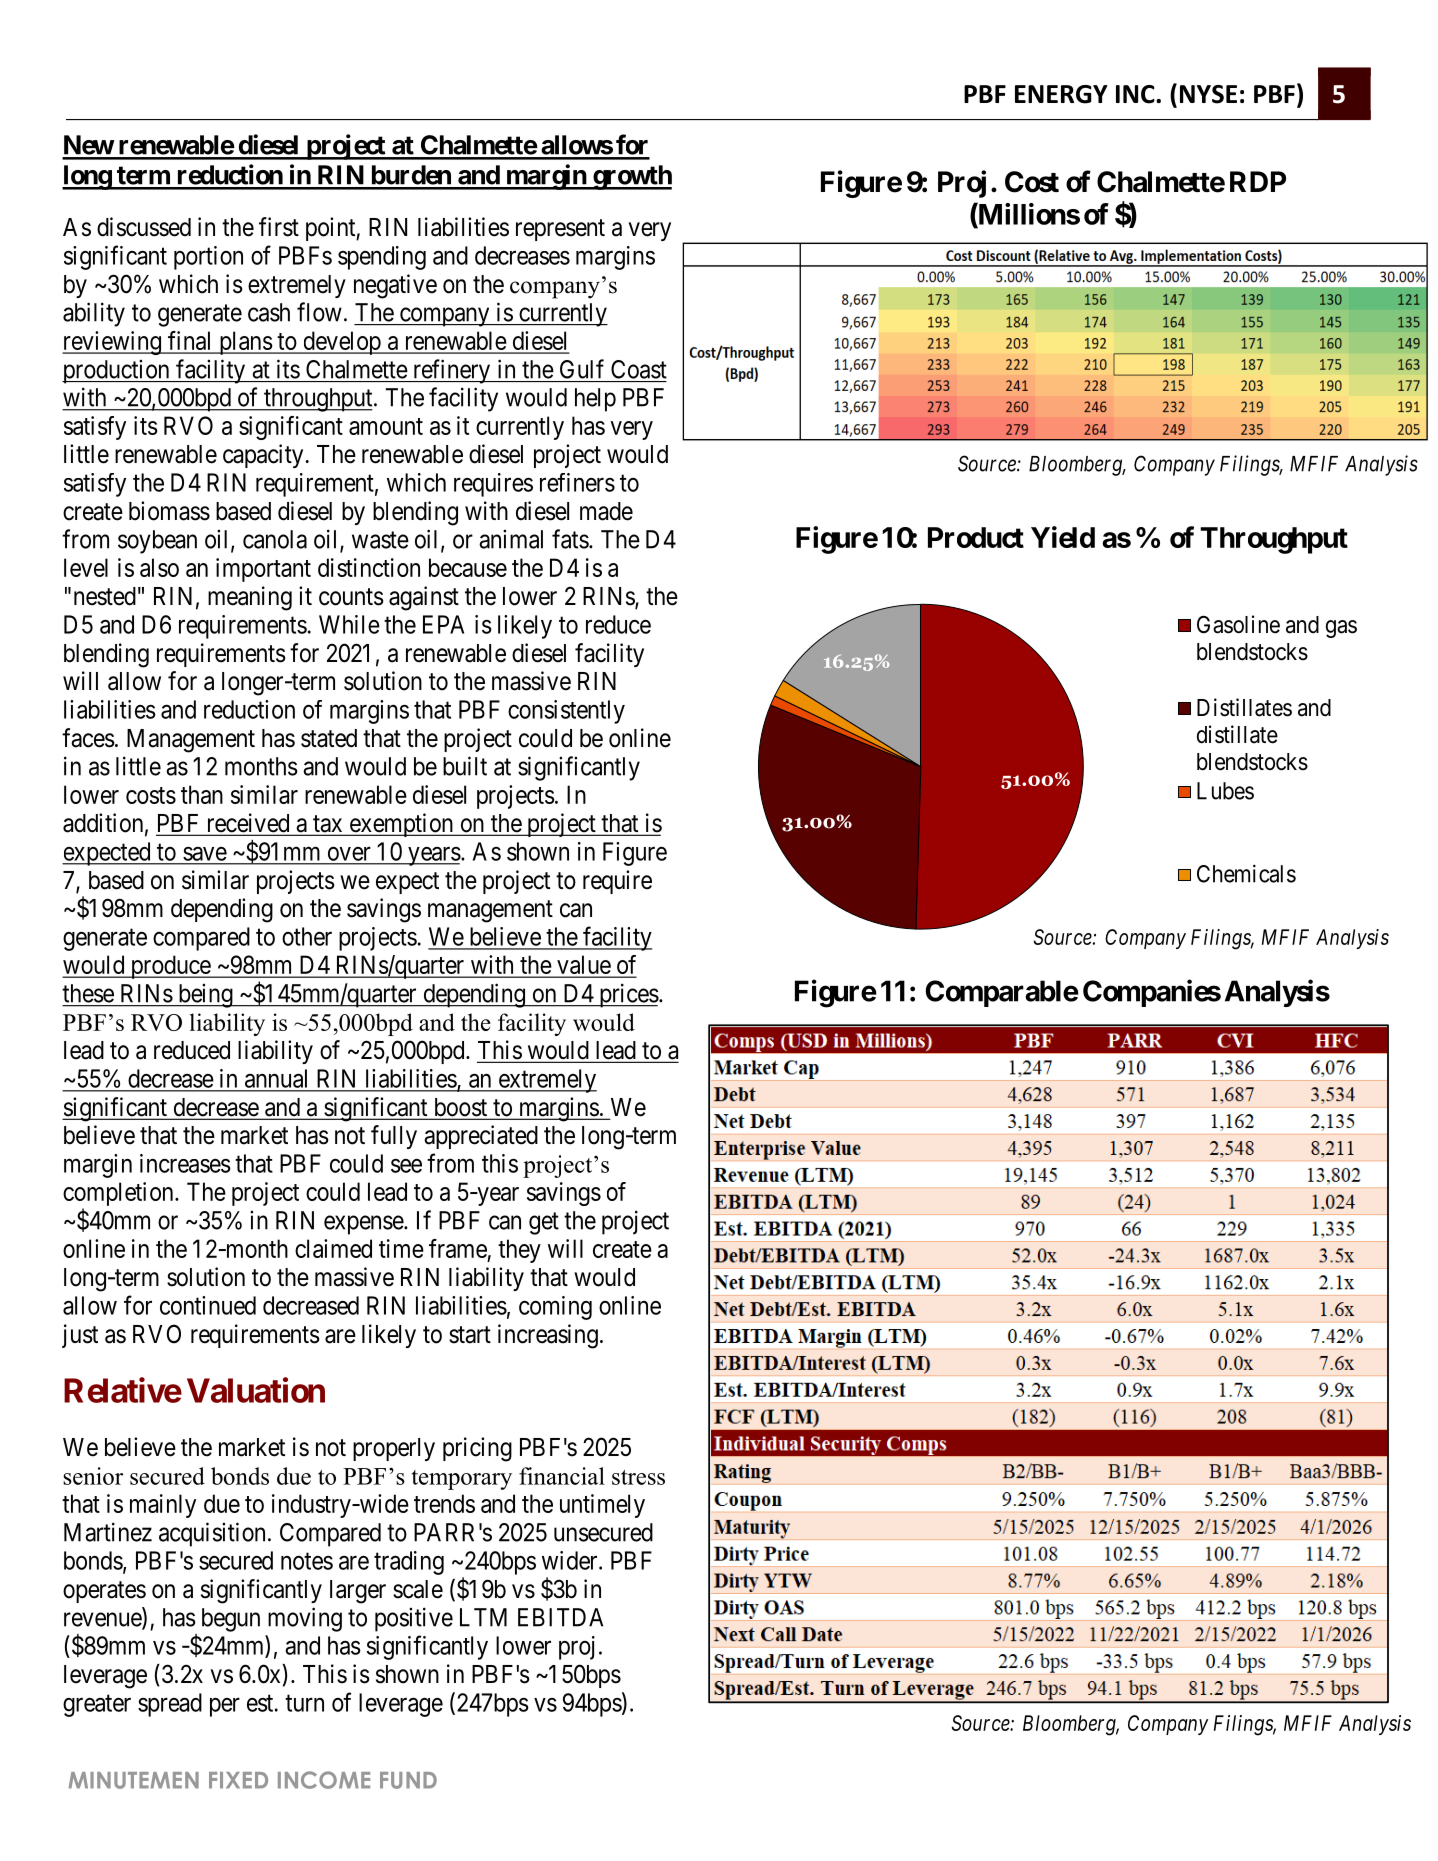  Describe the element at coordinates (628, 995) in the page. I see `prices` at that location.
